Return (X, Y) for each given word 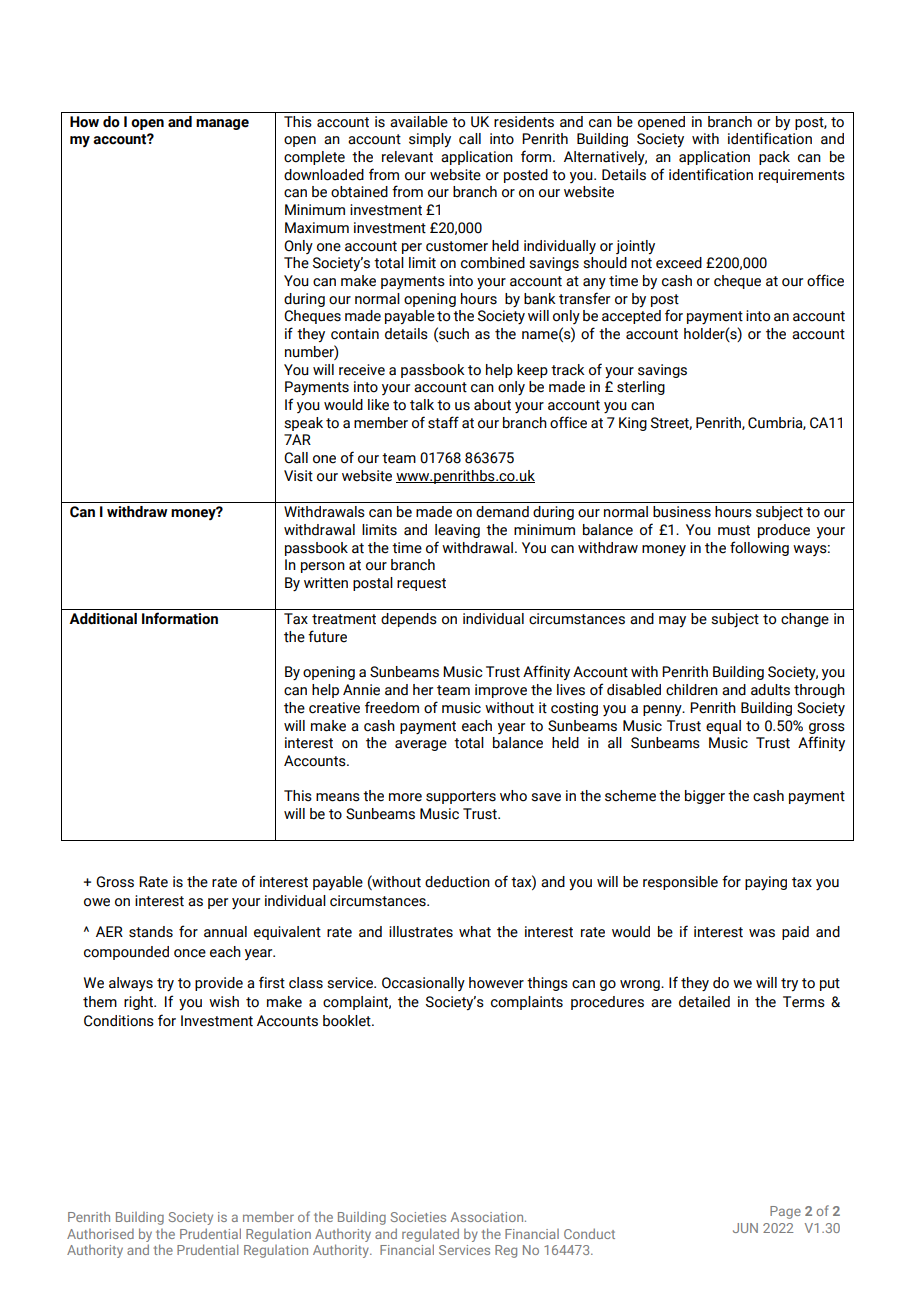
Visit (298, 476)
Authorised (100, 1234)
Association (488, 1217)
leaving (457, 531)
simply (430, 140)
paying (766, 883)
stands (151, 932)
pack (774, 158)
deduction (457, 882)
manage (222, 124)
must (734, 530)
